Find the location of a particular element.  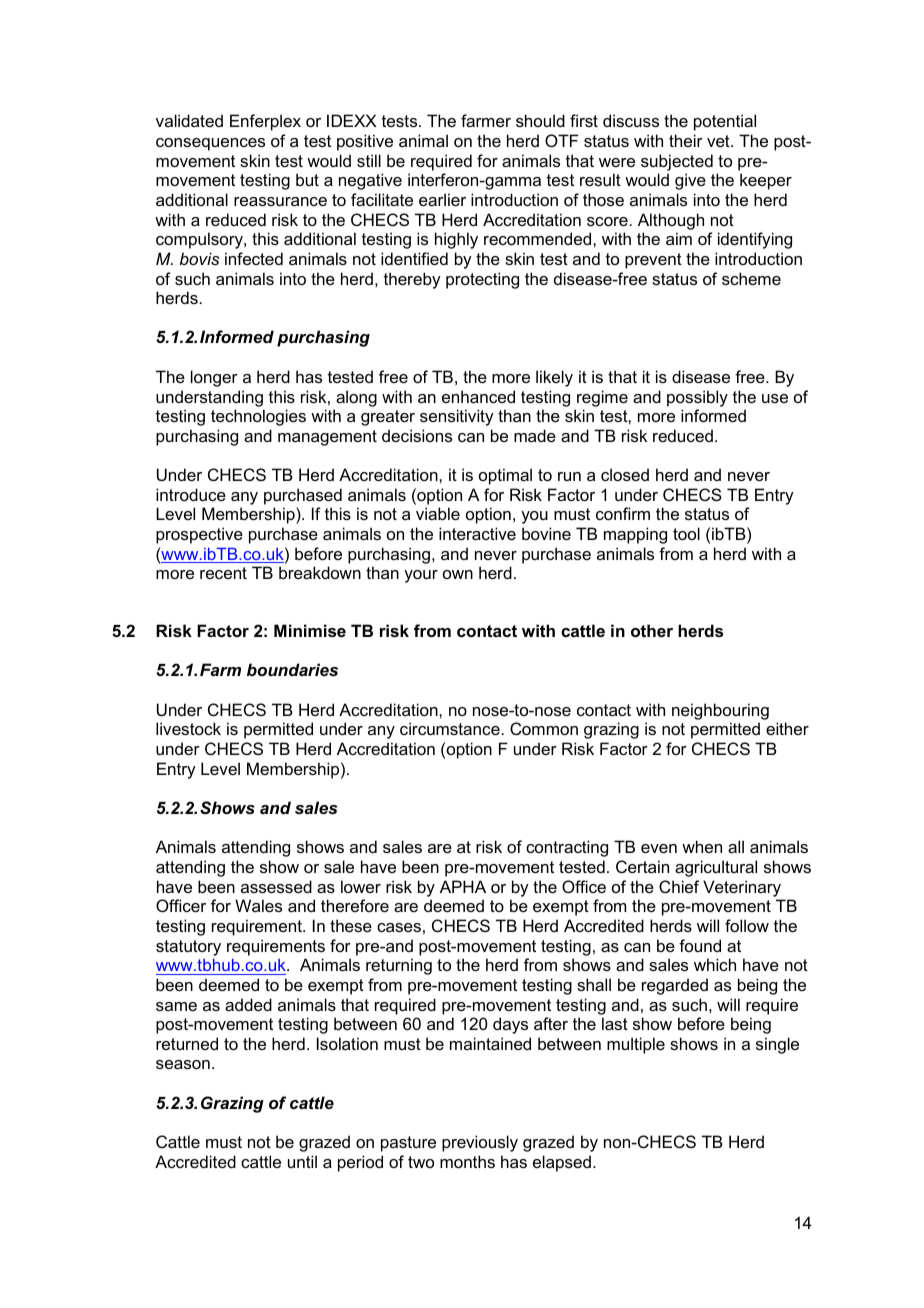

recent is located at coordinates (223, 573).
